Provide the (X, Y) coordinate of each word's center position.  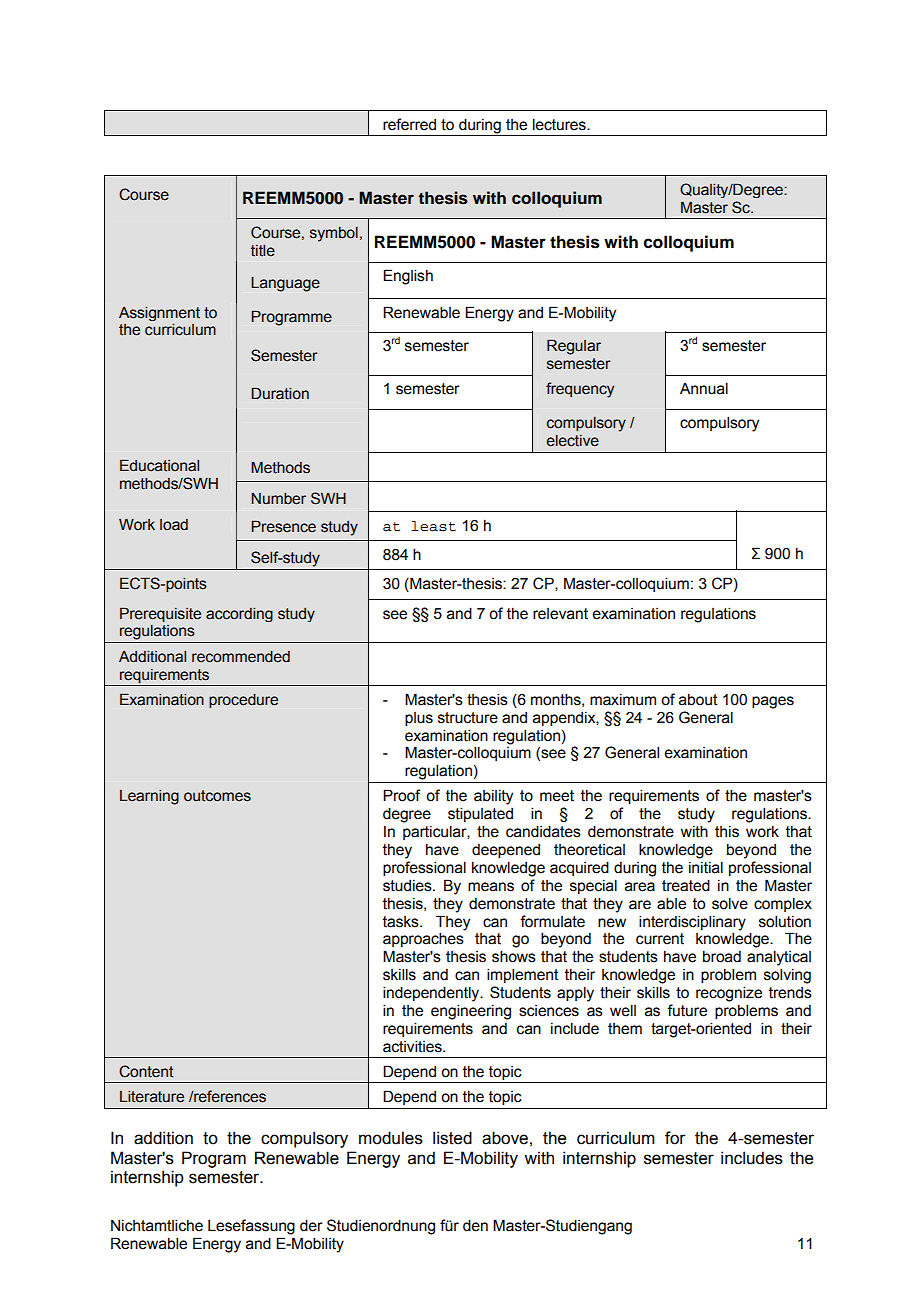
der (311, 1225)
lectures (560, 124)
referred (409, 124)
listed (452, 1138)
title (263, 251)
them (625, 1029)
